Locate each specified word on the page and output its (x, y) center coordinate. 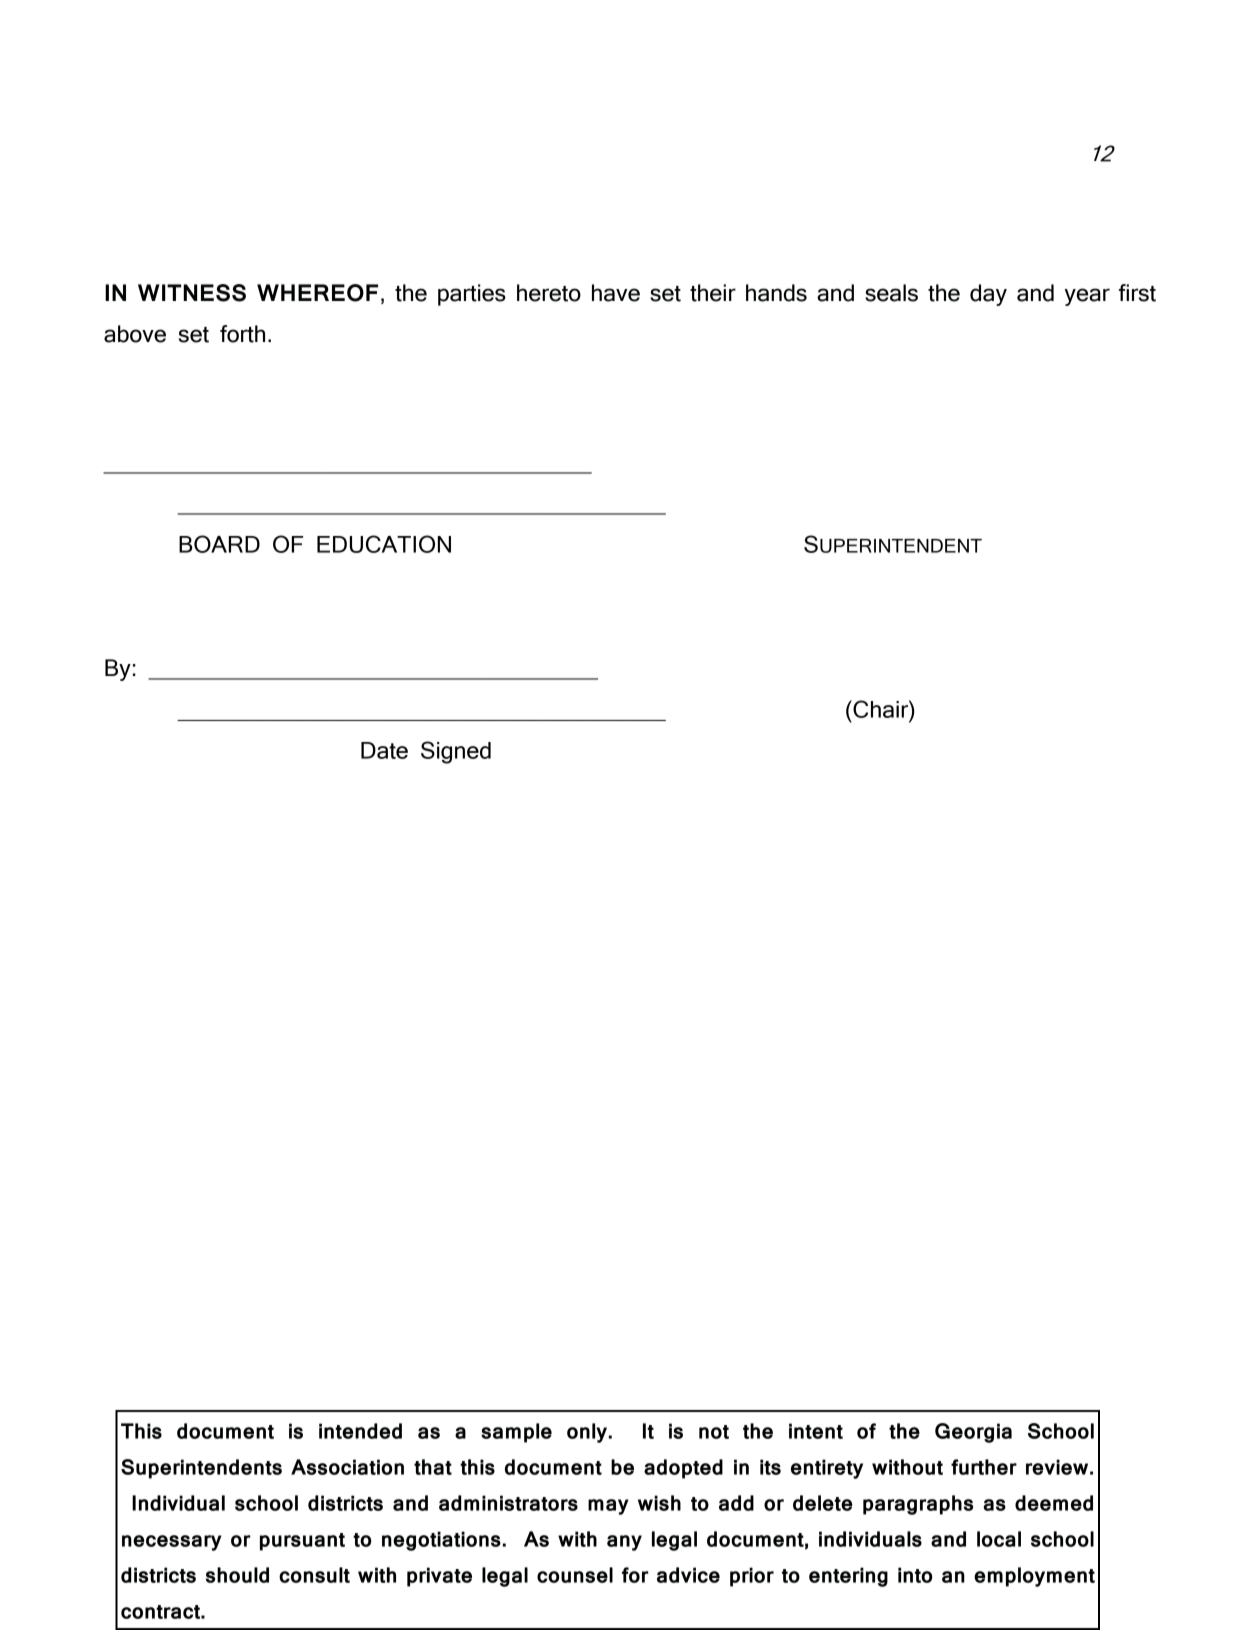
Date (384, 750)
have (616, 293)
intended (360, 1431)
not (714, 1432)
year (1087, 297)
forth (242, 334)
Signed (456, 752)
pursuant (302, 1542)
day (988, 295)
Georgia (973, 1433)
